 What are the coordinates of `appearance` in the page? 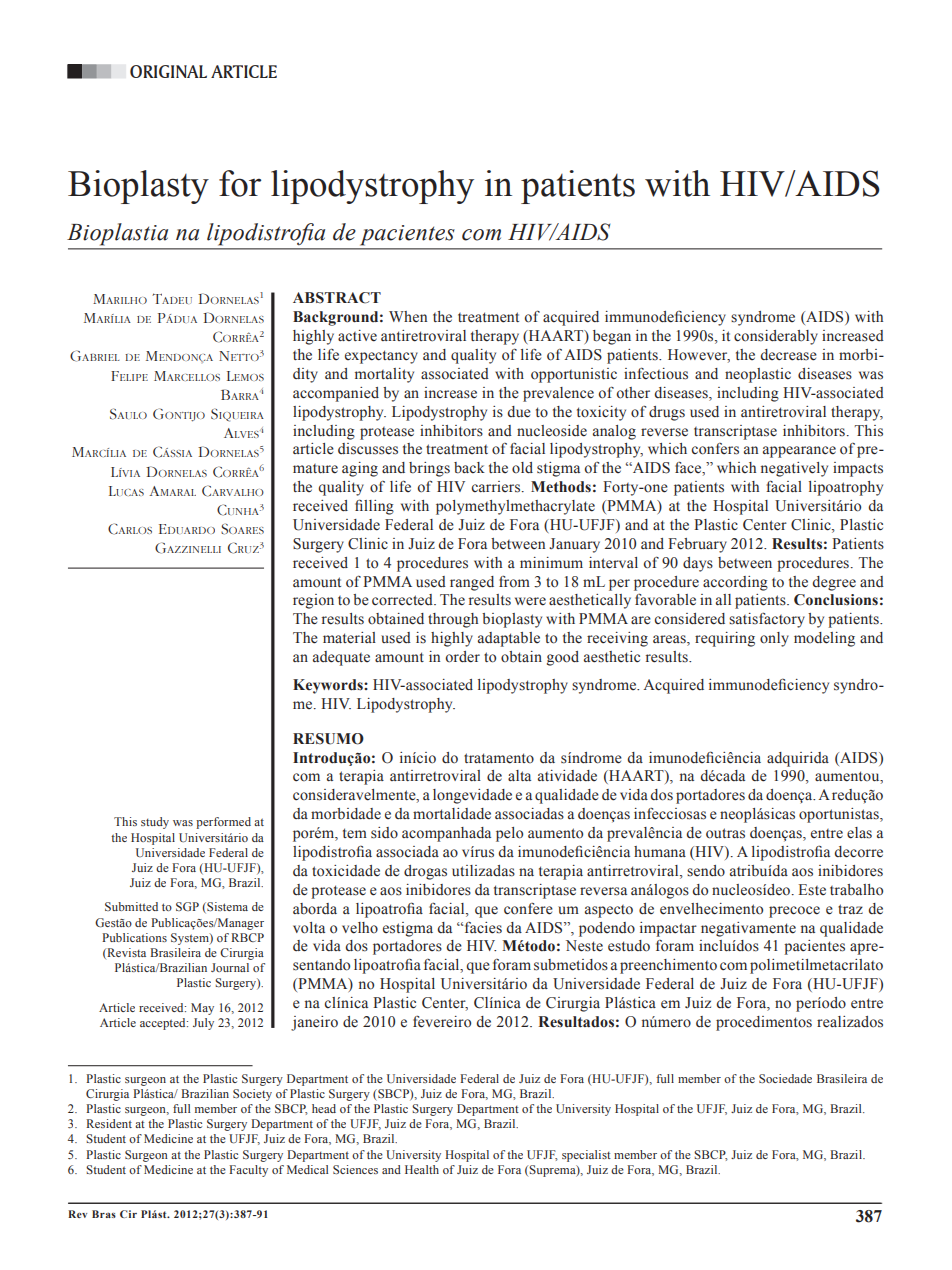 It's located at (799, 452).
